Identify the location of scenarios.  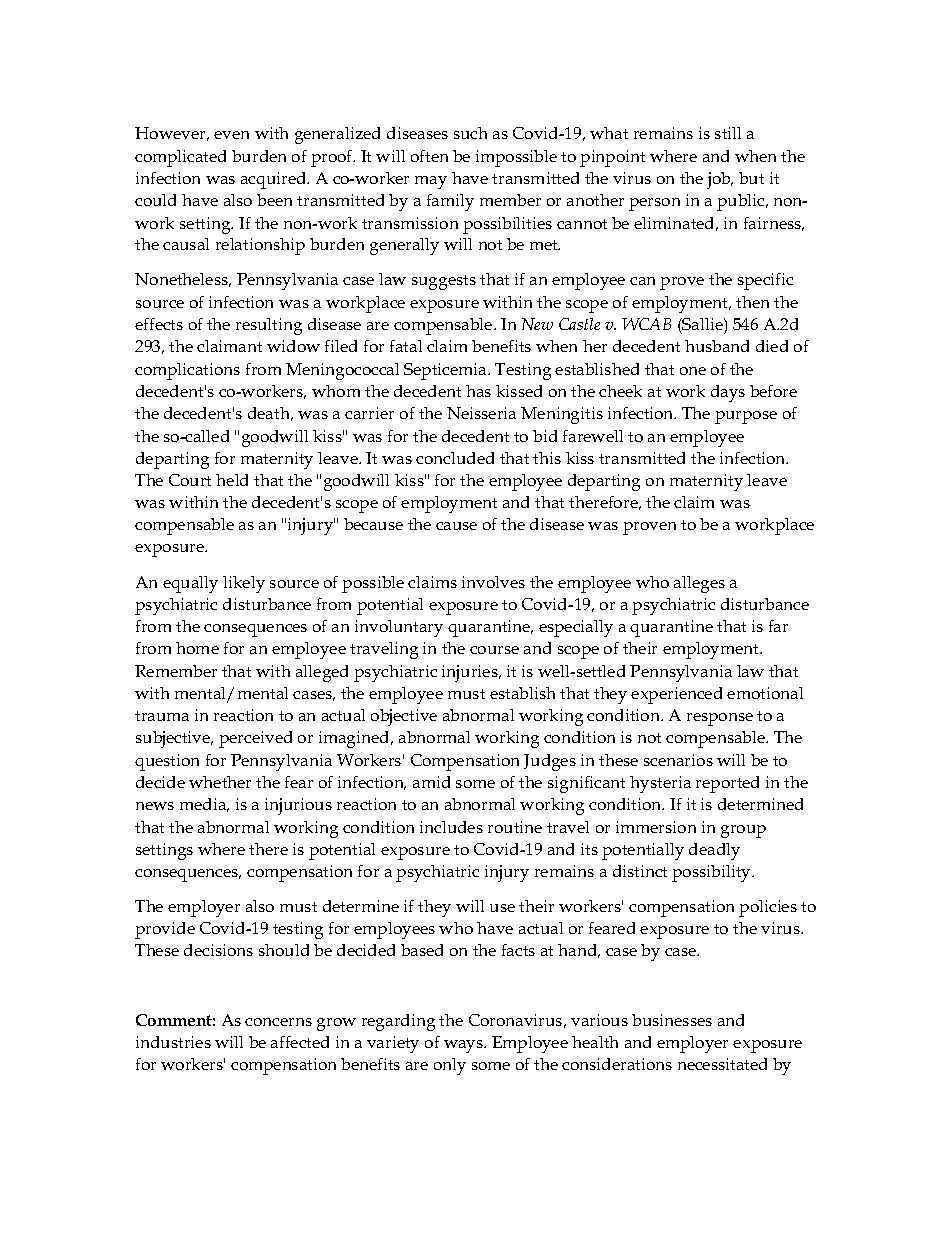
(678, 760).
